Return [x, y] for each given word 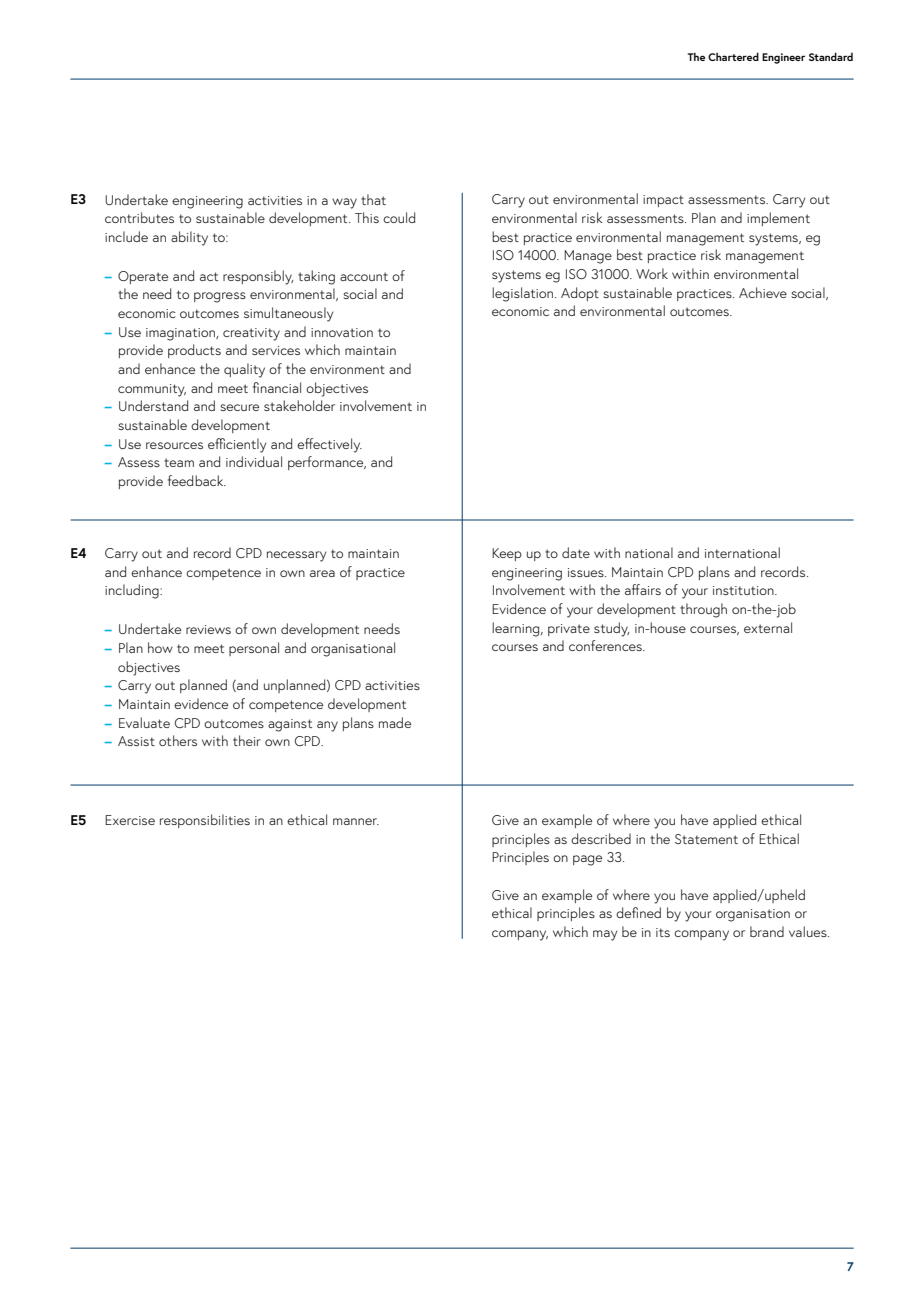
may [605, 935]
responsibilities [205, 821]
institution [744, 590]
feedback [197, 480]
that [373, 199]
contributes [139, 217]
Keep [507, 554]
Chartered [733, 56]
